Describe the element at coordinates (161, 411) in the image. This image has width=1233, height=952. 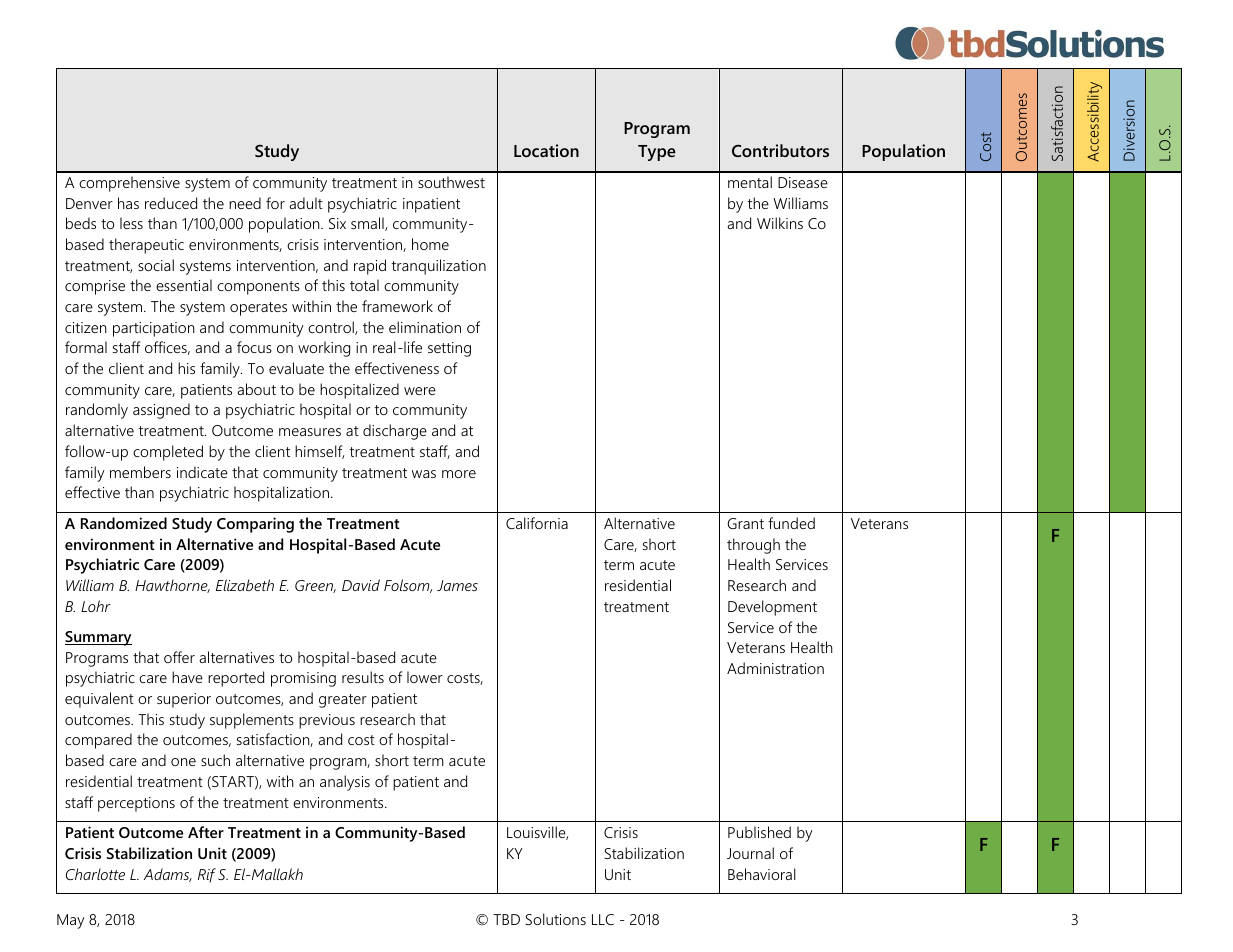
I see `assigned` at that location.
